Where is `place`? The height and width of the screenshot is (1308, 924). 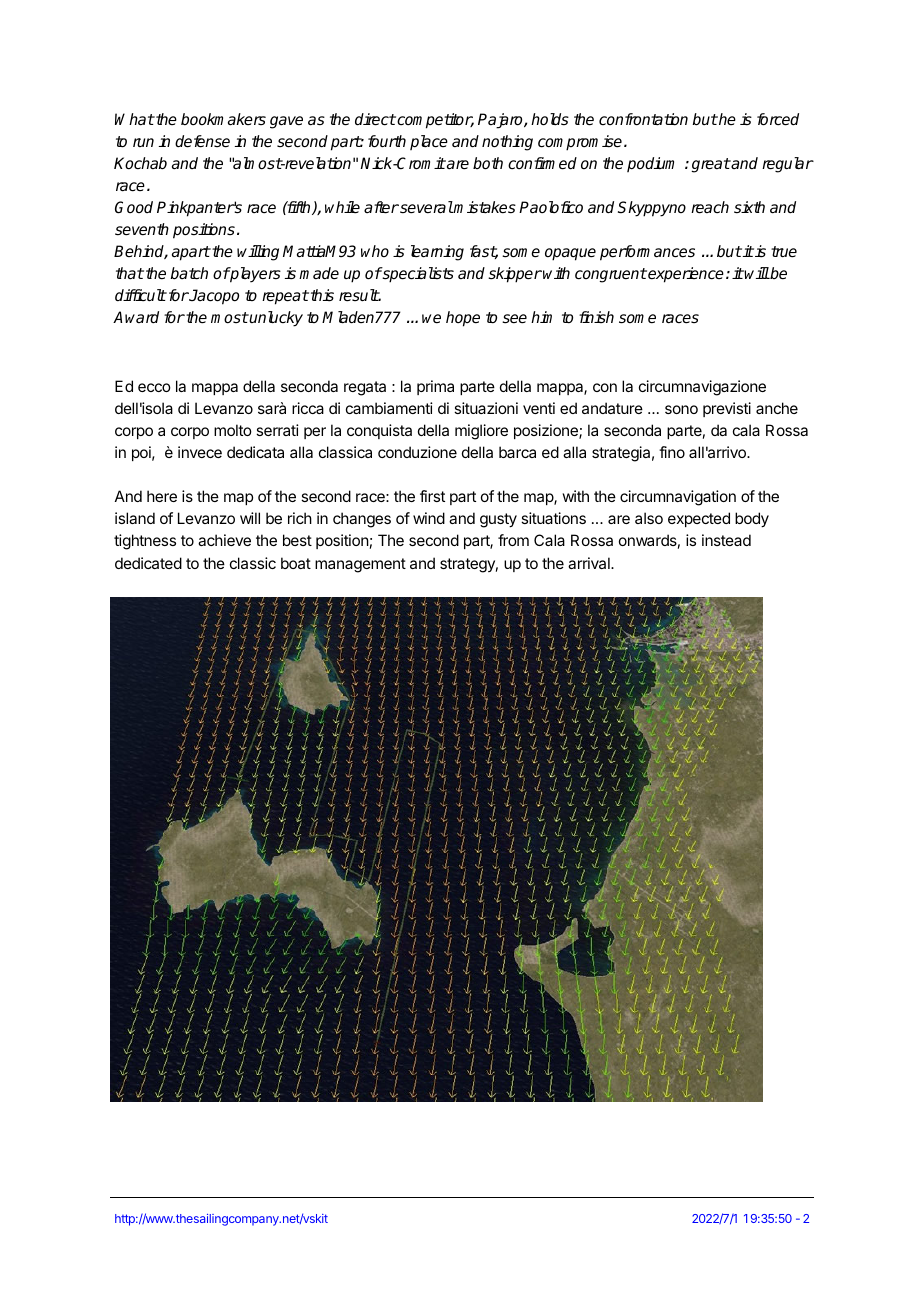 place is located at coordinates (429, 142).
